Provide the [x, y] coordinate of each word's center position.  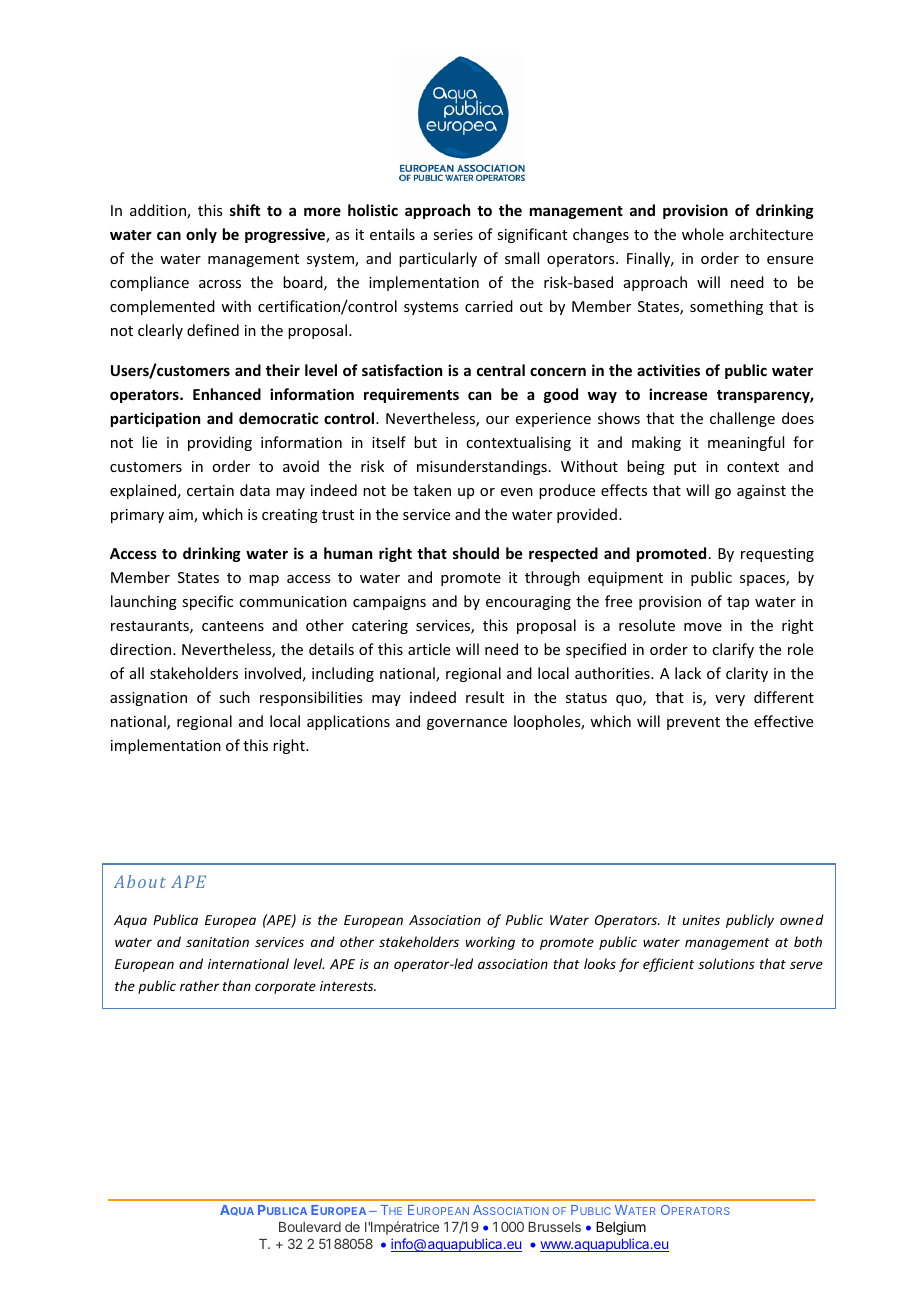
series [453, 234]
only [201, 235]
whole [703, 234]
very [730, 700]
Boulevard [310, 1227]
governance [467, 724]
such [234, 697]
